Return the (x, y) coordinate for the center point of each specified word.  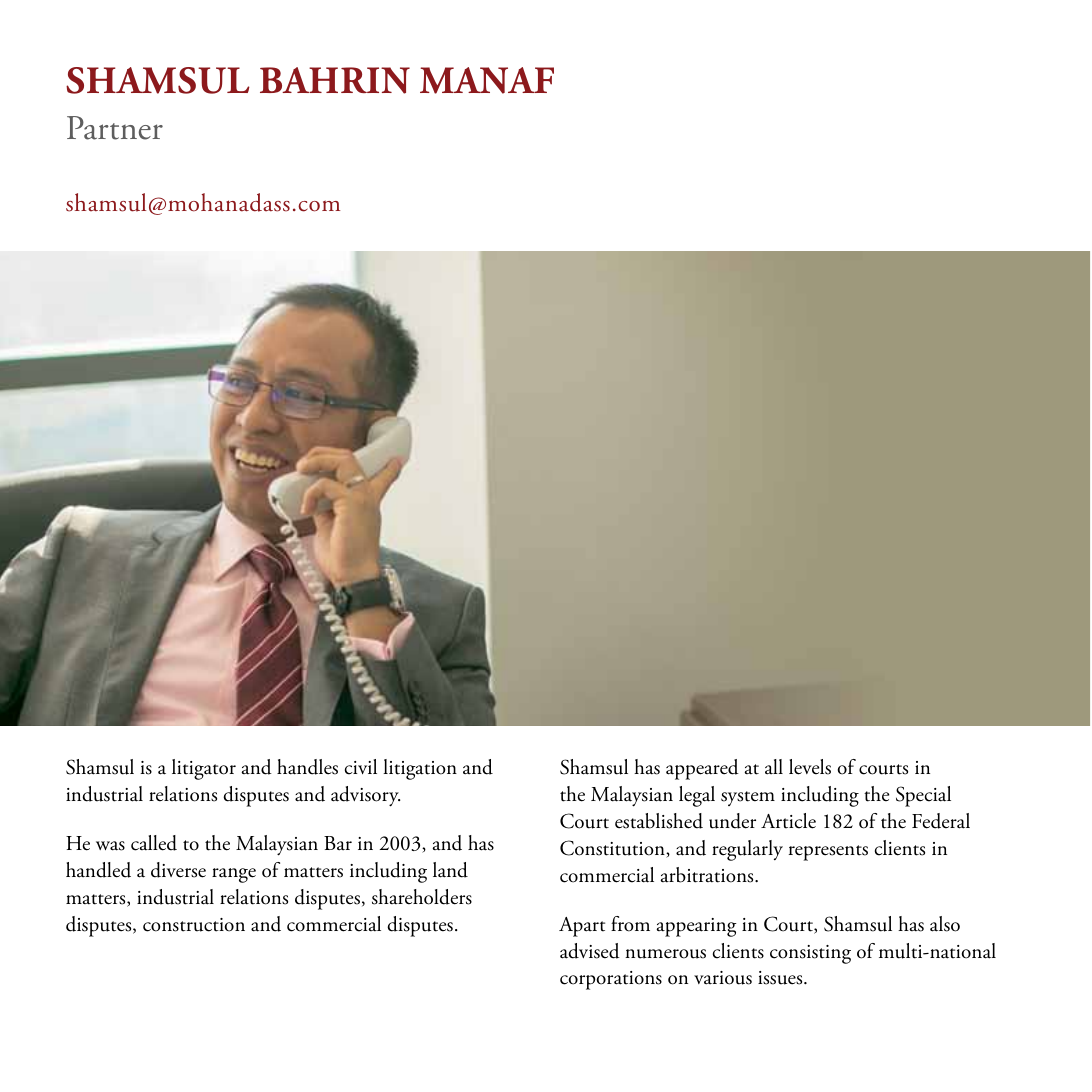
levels (810, 767)
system (748, 798)
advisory (365, 796)
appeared (702, 769)
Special (923, 796)
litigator (204, 769)
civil (361, 767)
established (659, 821)
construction (194, 925)
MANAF (487, 80)
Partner (115, 128)
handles (307, 767)
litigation (420, 769)
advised (590, 951)
